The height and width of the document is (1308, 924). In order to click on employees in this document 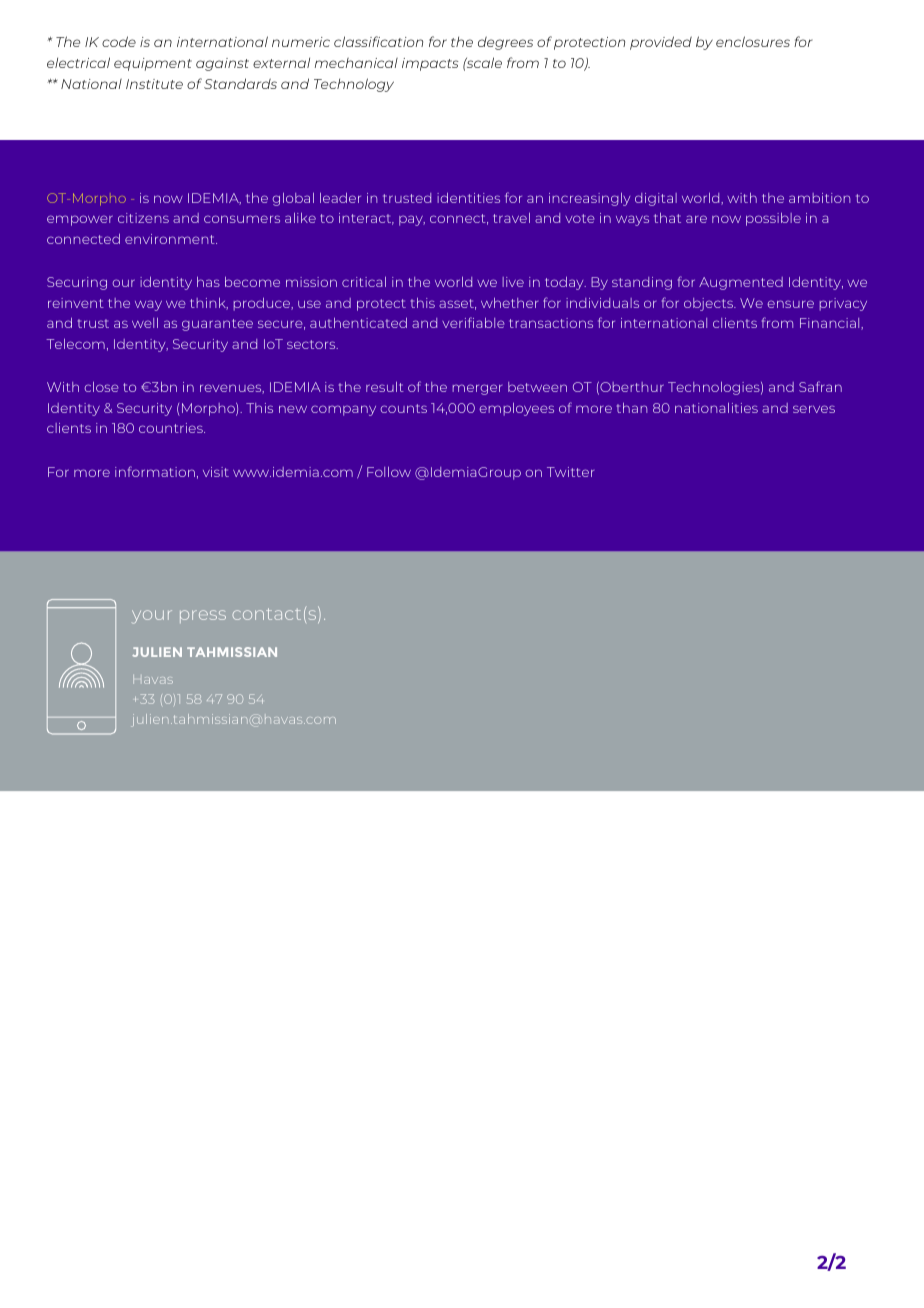, I will do `click(516, 409)`.
